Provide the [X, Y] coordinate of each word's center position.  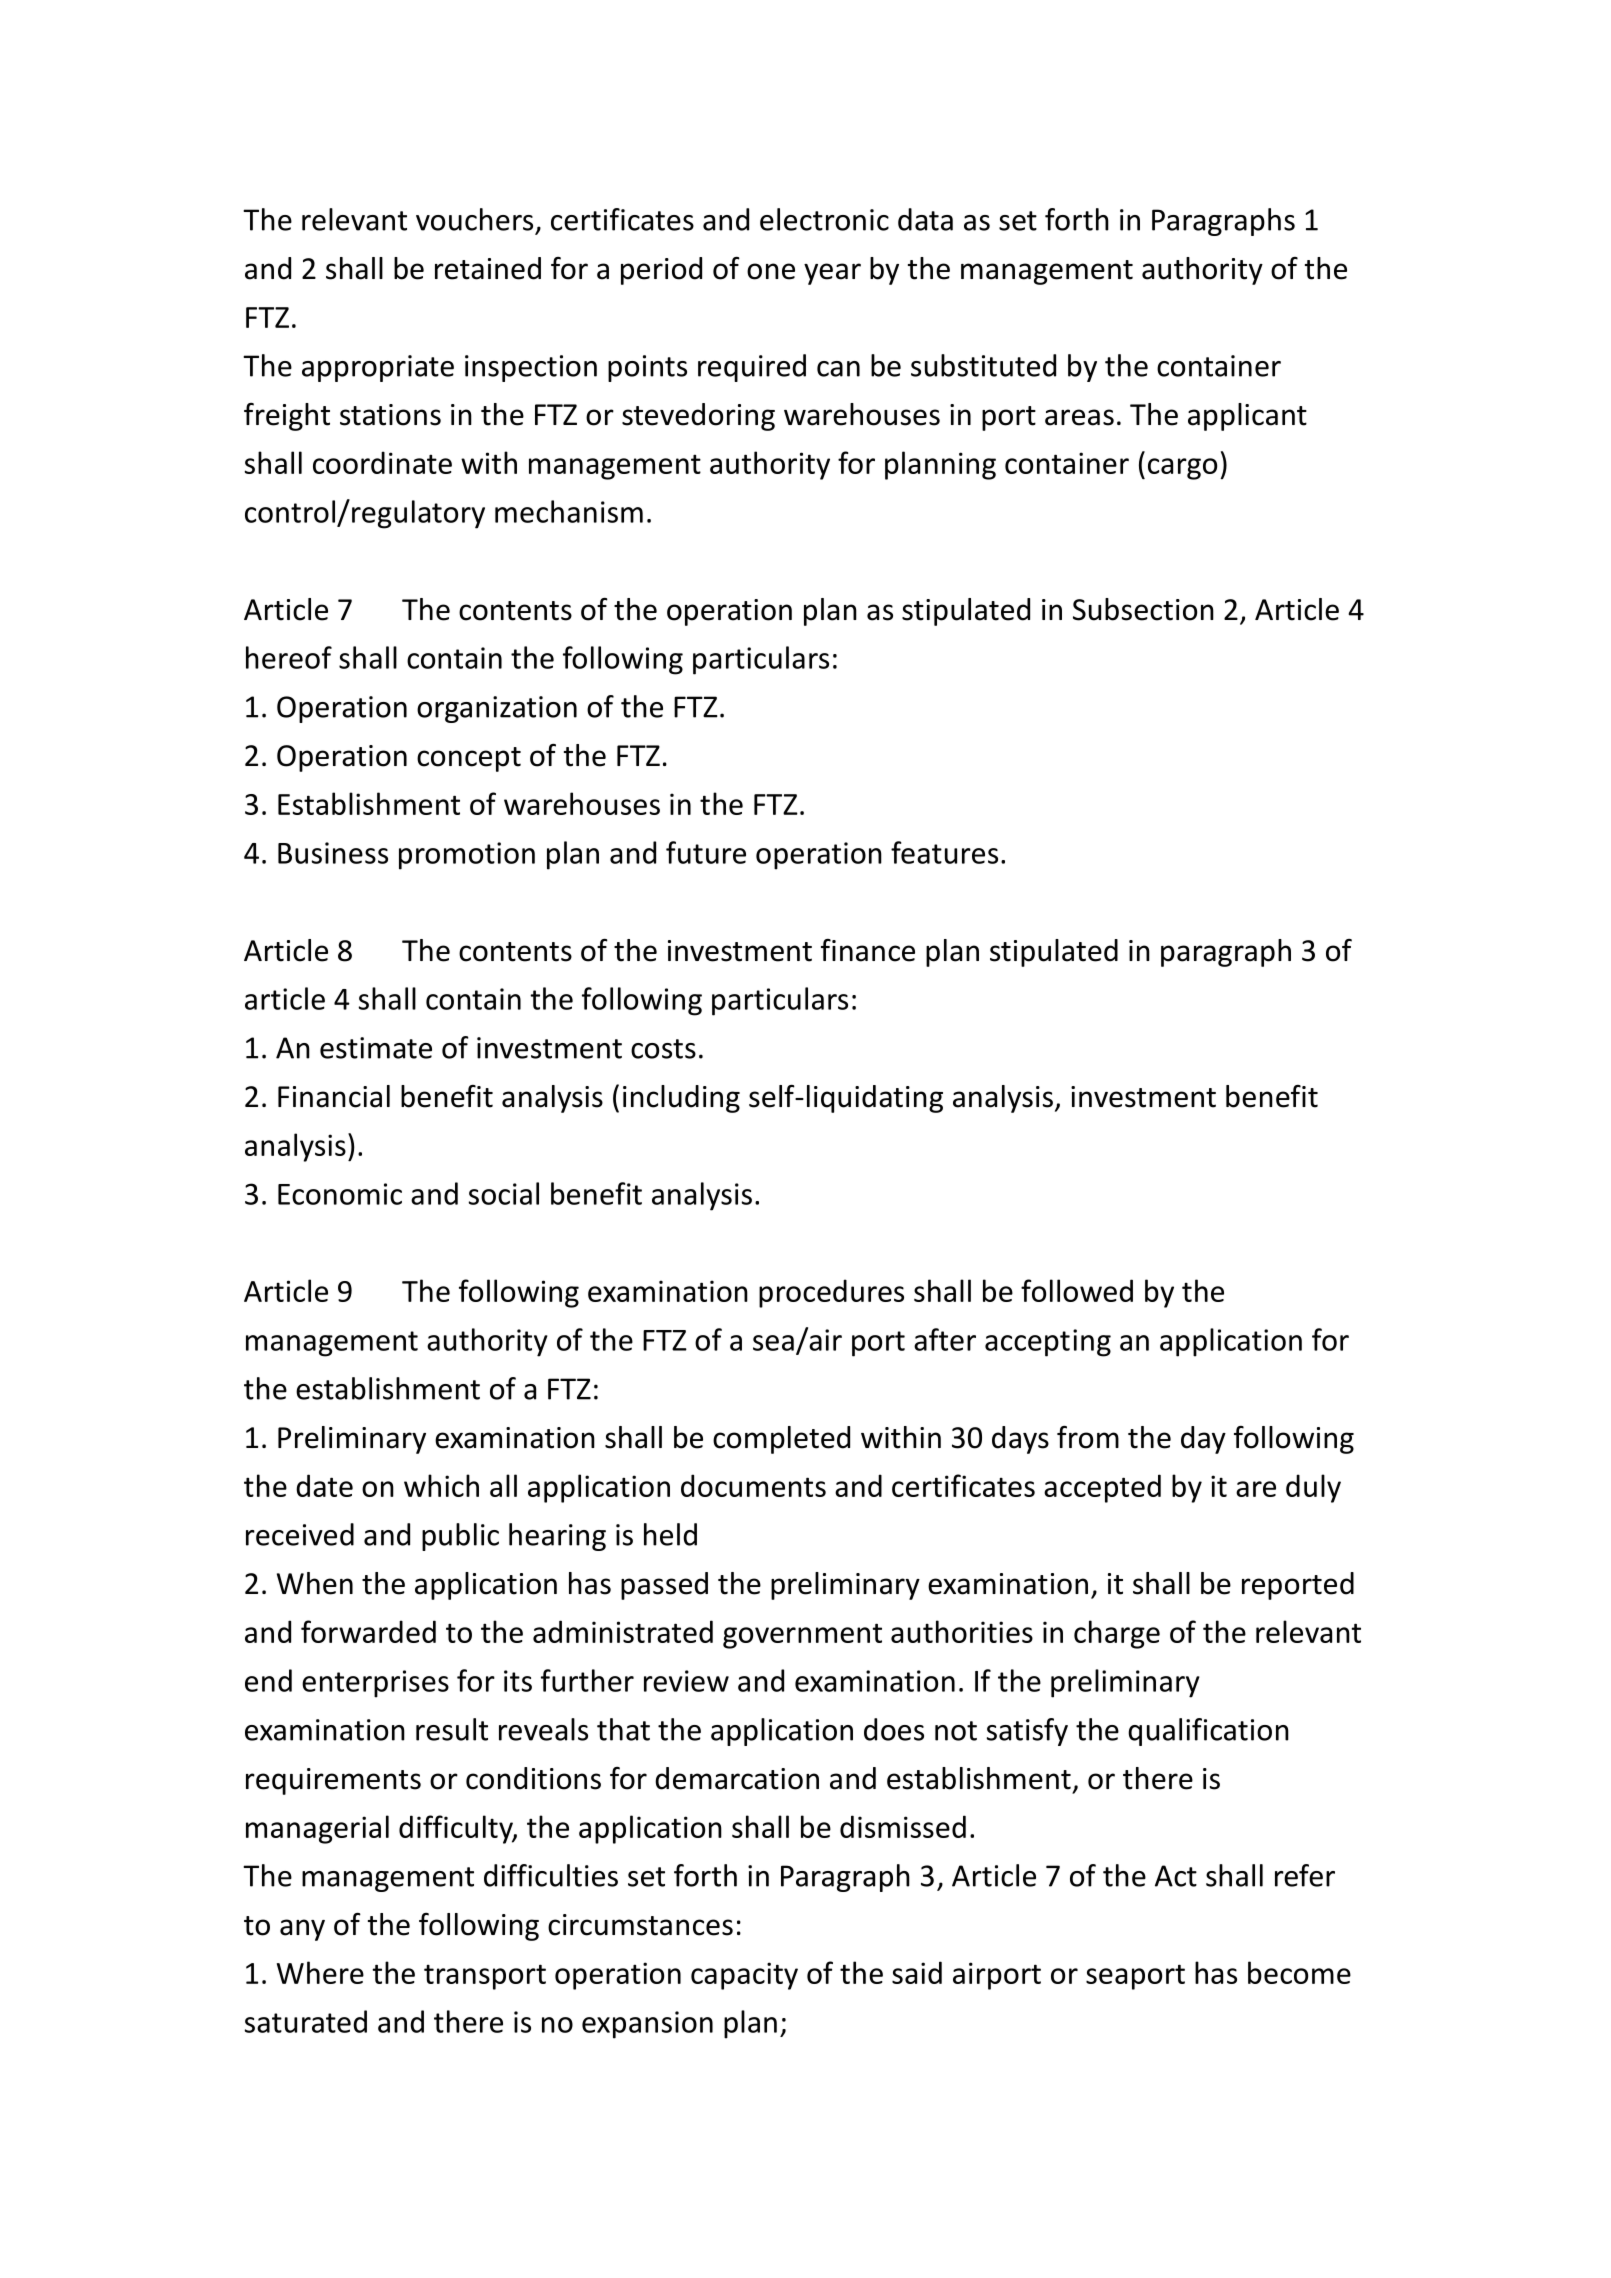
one [771, 271]
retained [488, 268]
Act [1176, 1876]
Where [320, 1972]
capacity [744, 1976]
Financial [334, 1096]
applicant [1247, 417]
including [681, 1099]
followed [1077, 1290]
